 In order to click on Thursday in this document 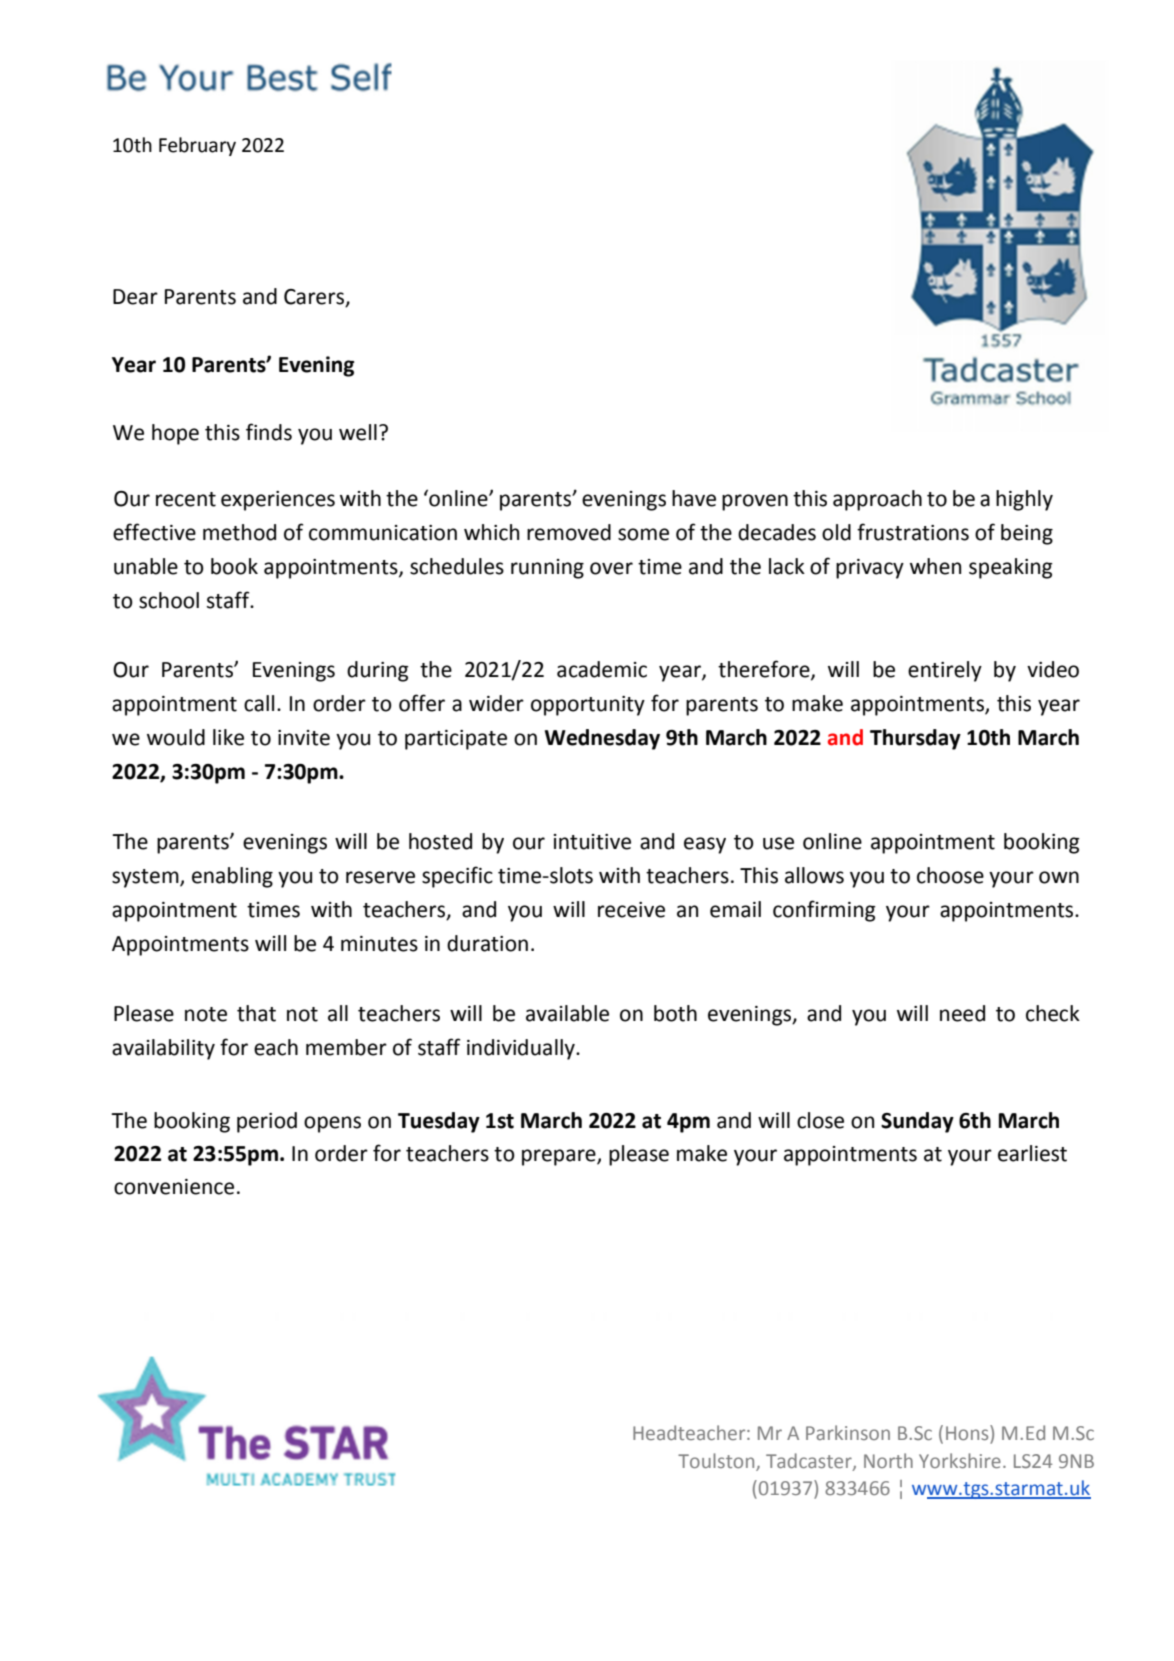, I will do `click(915, 739)`.
